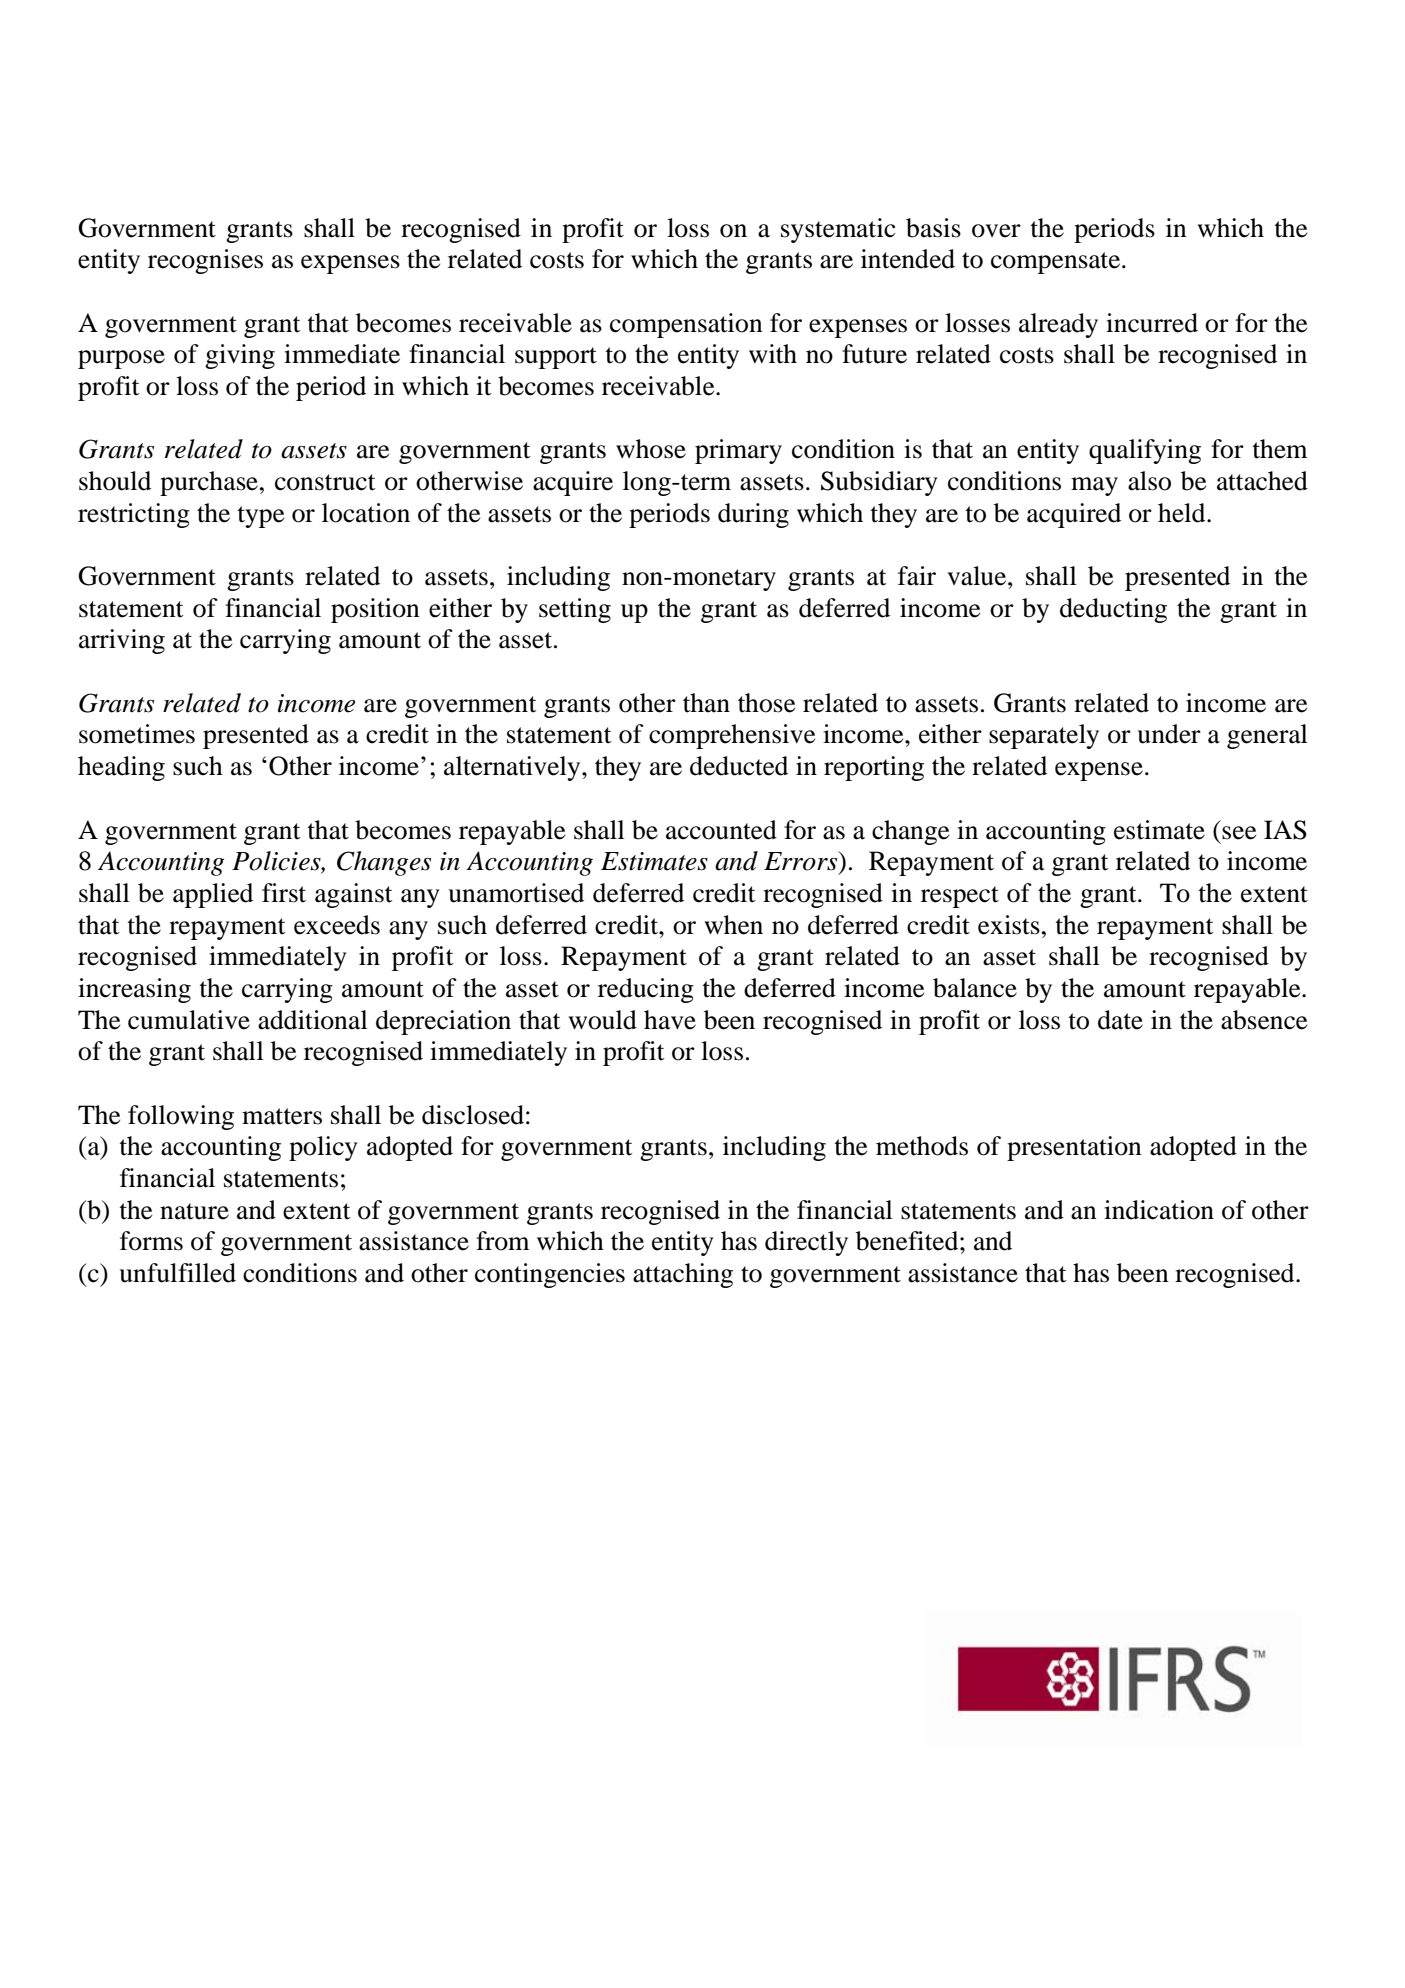 The height and width of the page is (1988, 1405). I want to click on during, so click(753, 515).
